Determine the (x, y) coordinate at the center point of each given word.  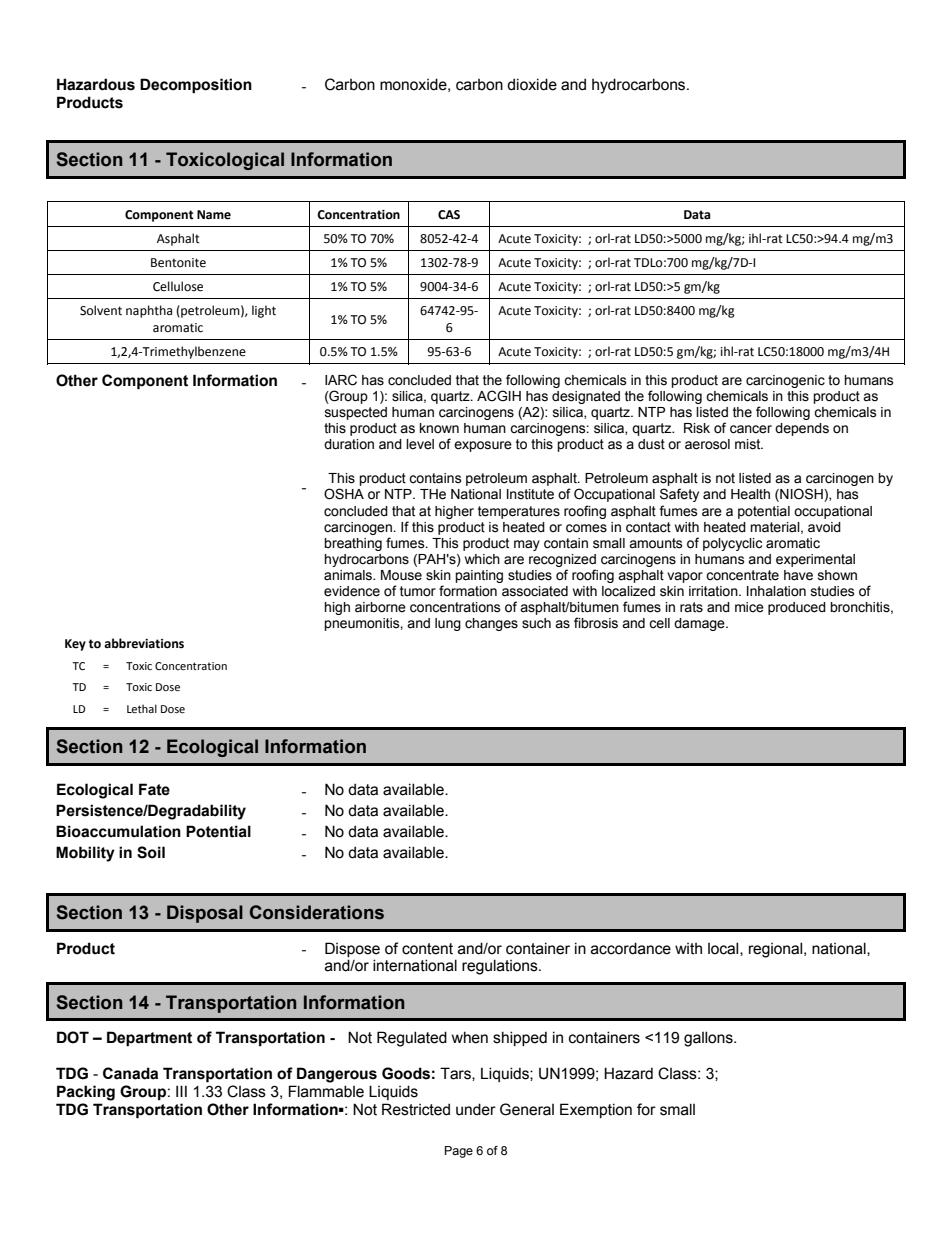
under (476, 1109)
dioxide (532, 84)
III (181, 1091)
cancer (751, 429)
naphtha (149, 311)
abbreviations (144, 643)
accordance (631, 948)
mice (749, 607)
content (427, 949)
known (439, 428)
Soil (151, 852)
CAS (449, 215)
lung (448, 624)
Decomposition (196, 86)
